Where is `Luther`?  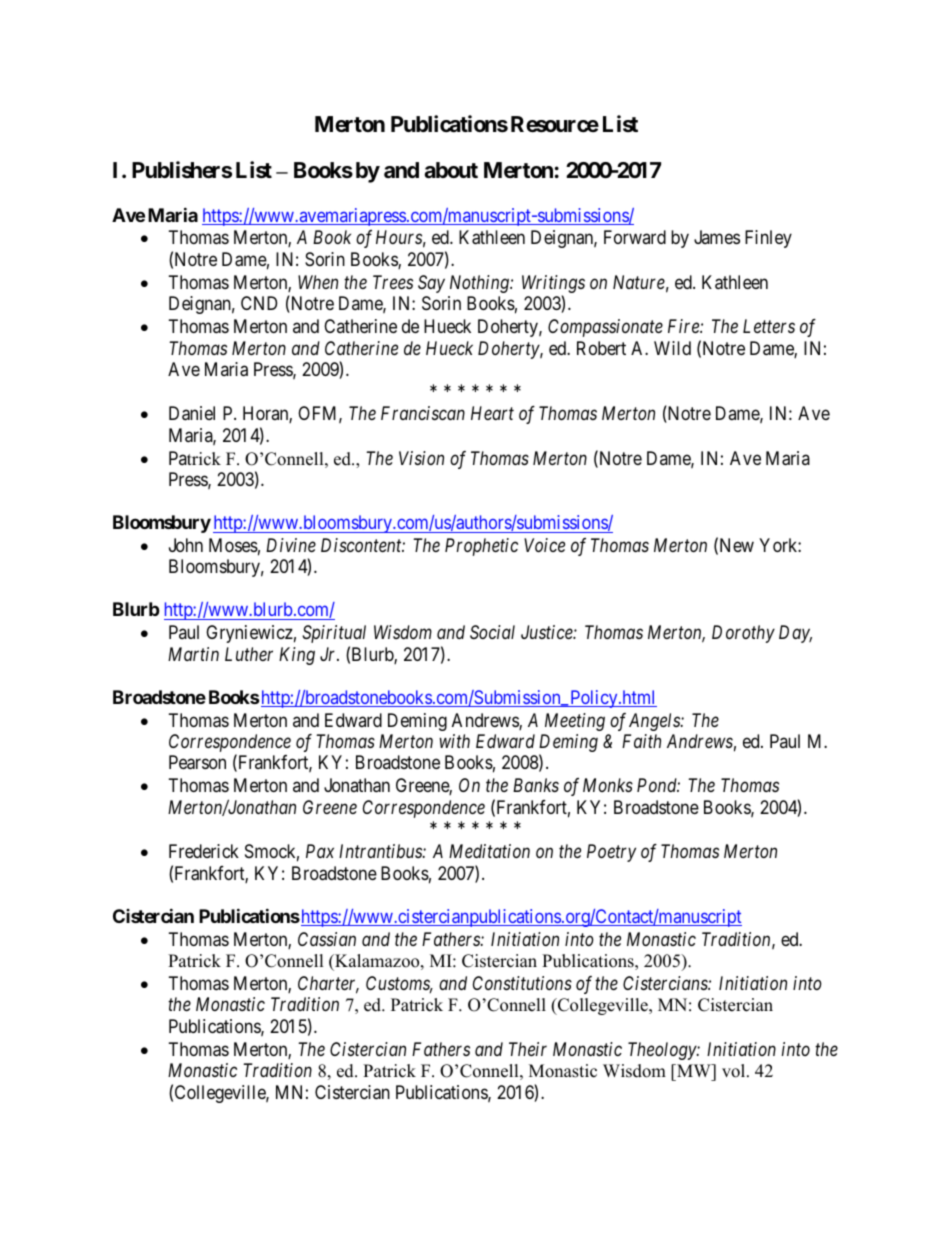 Luther is located at coordinates (249, 654).
